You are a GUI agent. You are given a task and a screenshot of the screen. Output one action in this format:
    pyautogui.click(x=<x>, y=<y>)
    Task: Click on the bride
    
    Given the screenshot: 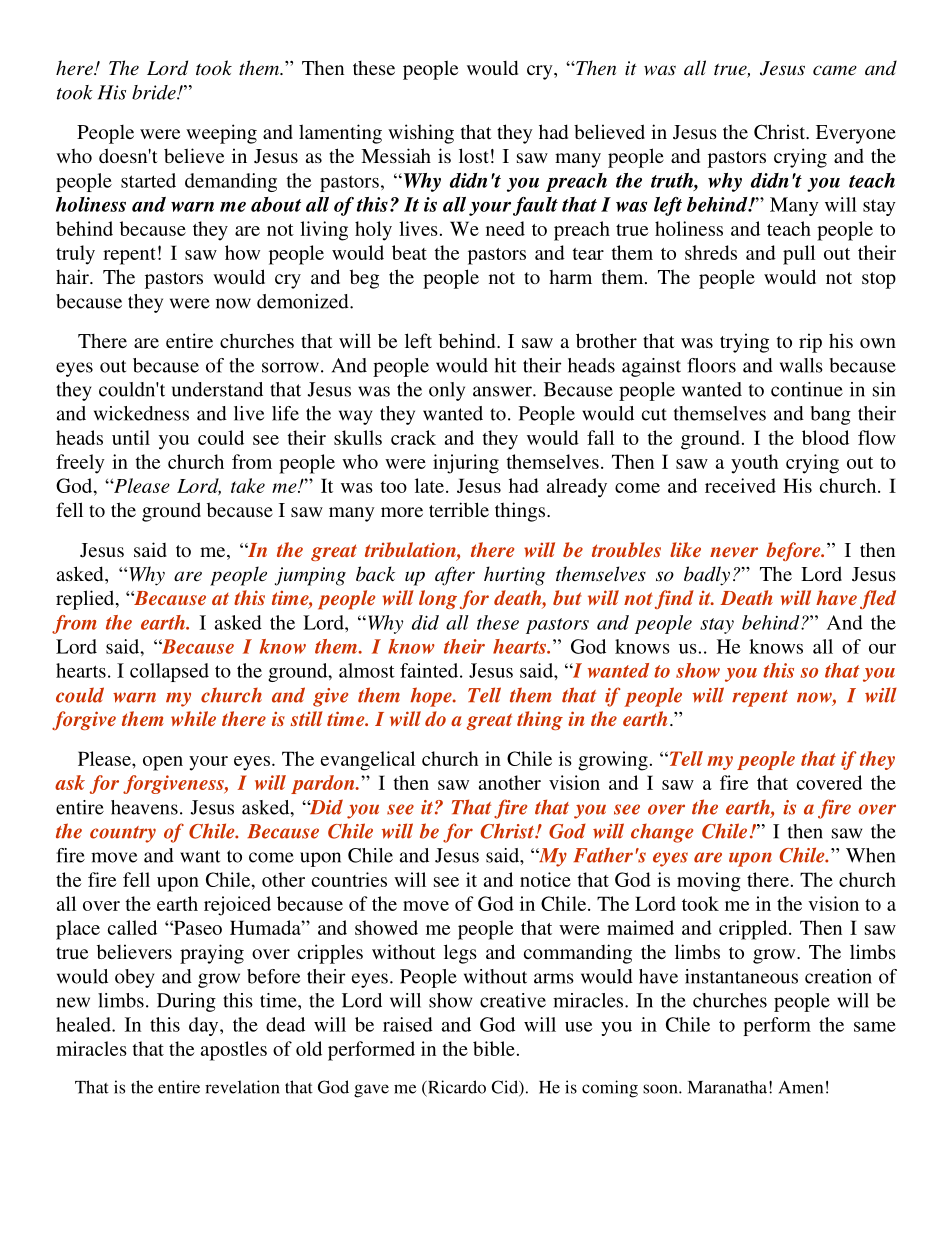 What is the action you would take?
    pyautogui.click(x=155, y=92)
